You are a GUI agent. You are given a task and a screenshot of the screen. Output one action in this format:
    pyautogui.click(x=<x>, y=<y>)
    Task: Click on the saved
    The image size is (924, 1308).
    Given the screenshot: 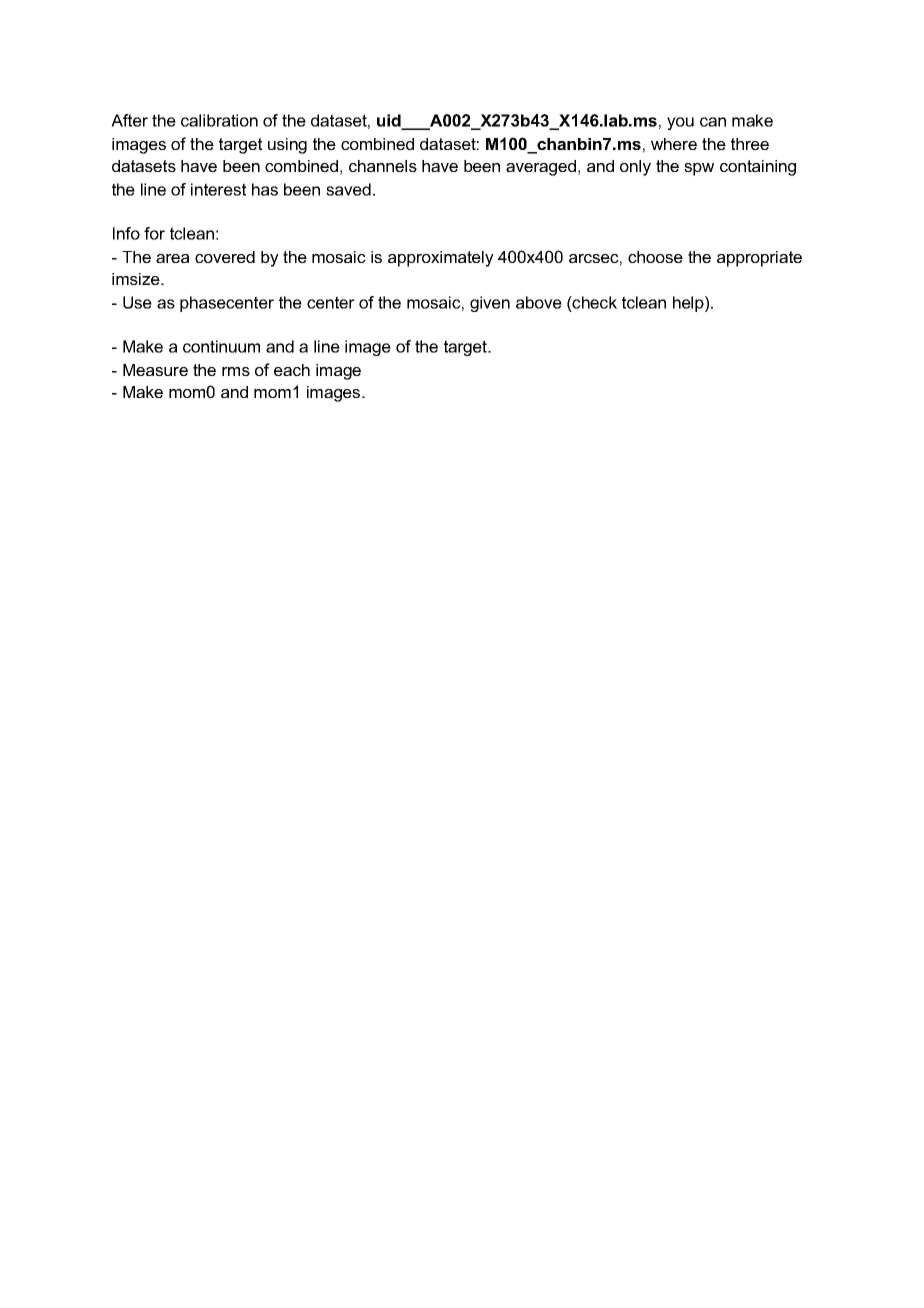 What is the action you would take?
    pyautogui.click(x=348, y=189)
